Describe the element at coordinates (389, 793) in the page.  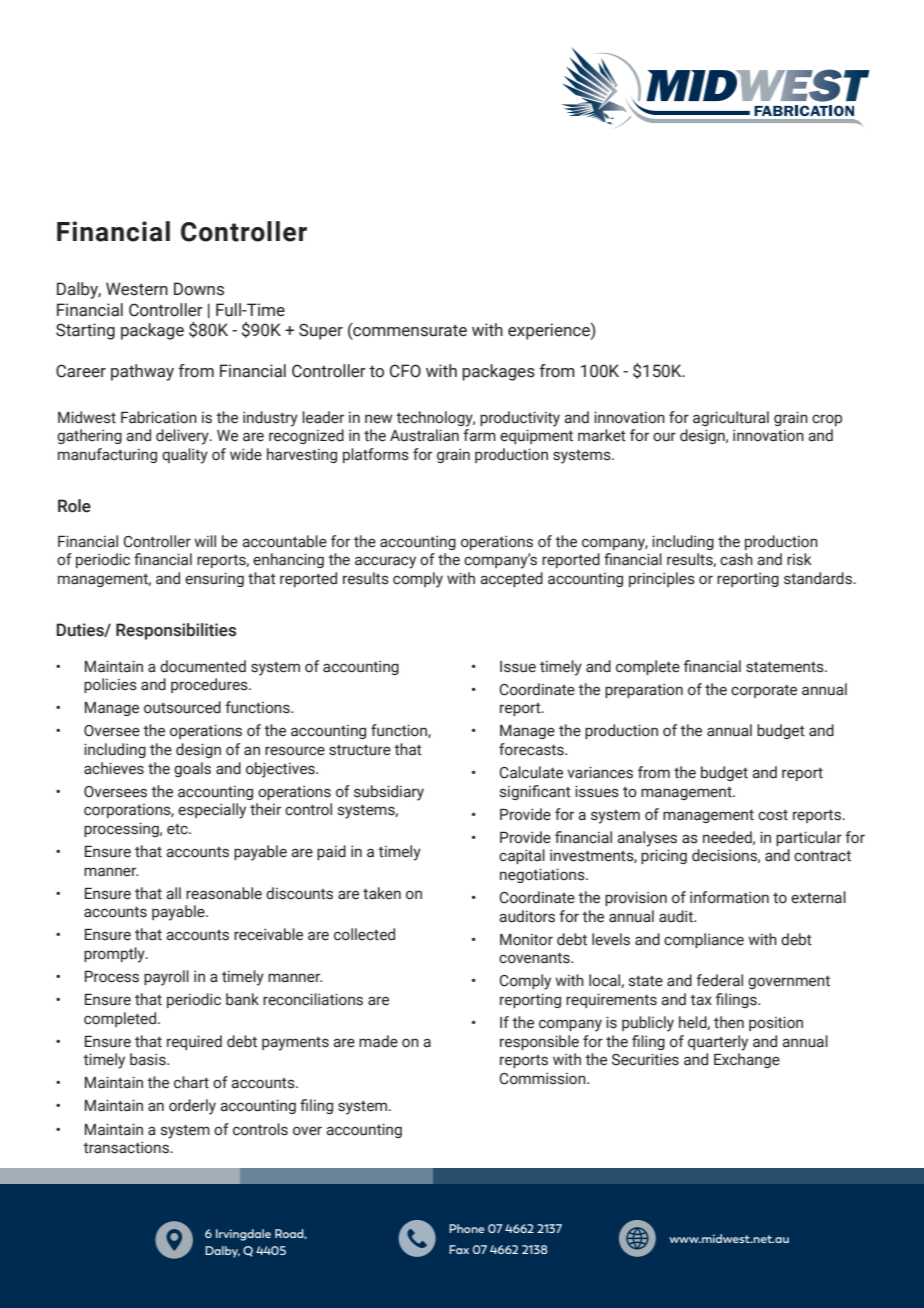
I see `subsidiary` at that location.
